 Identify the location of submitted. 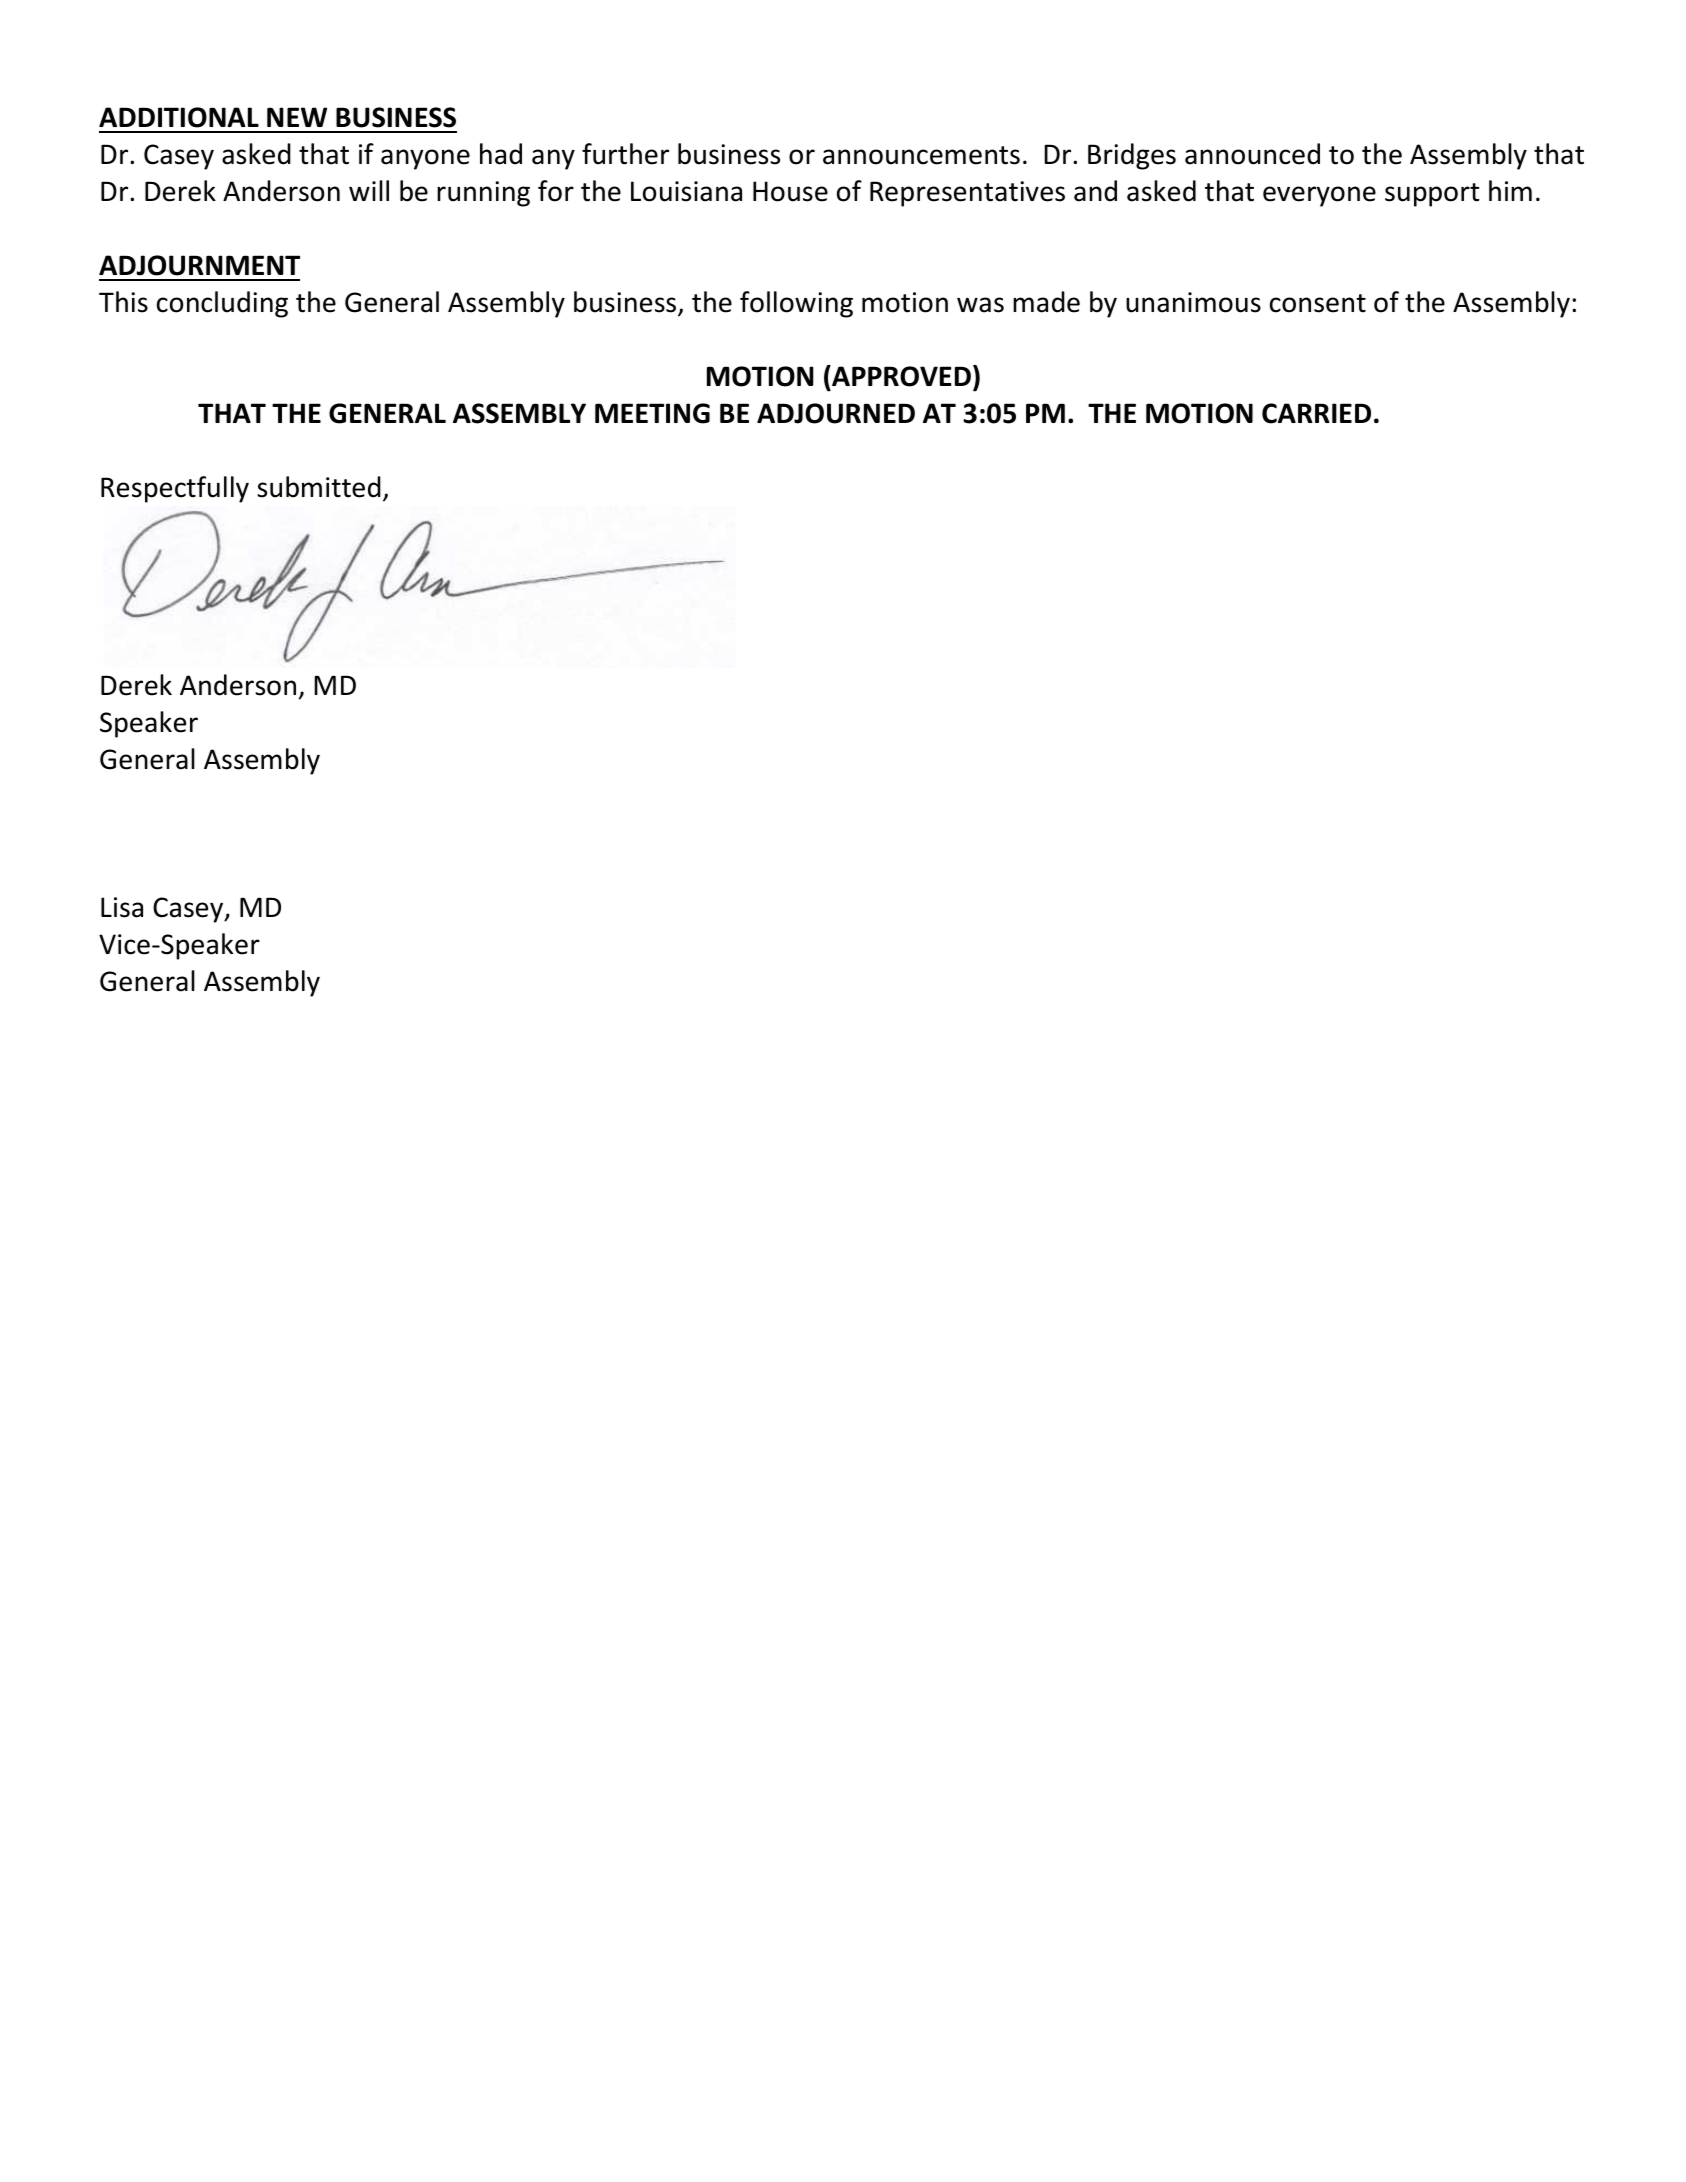
(319, 487).
